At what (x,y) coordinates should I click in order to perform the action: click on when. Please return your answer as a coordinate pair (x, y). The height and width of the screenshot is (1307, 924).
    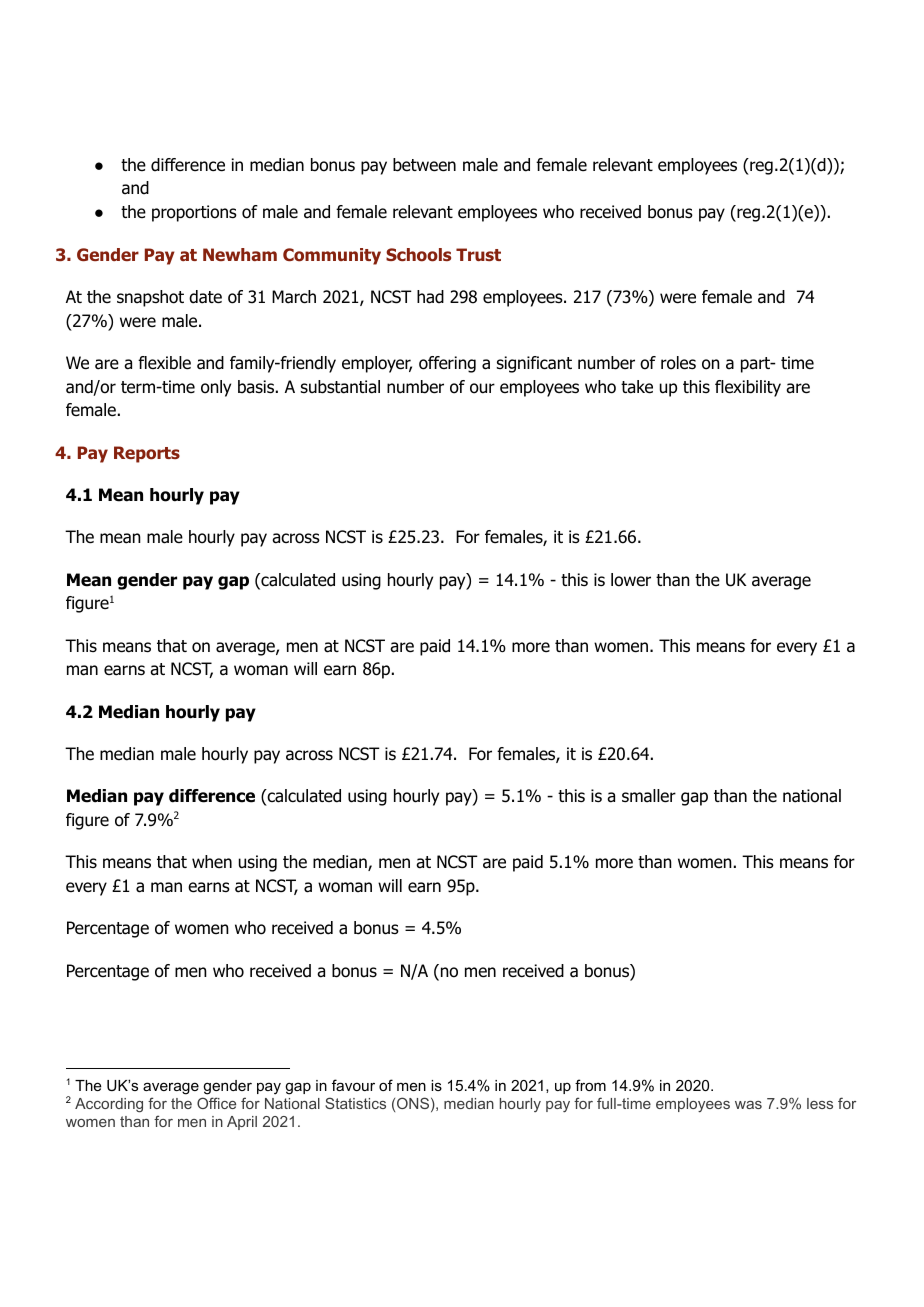
    Looking at the image, I should click on (212, 862).
